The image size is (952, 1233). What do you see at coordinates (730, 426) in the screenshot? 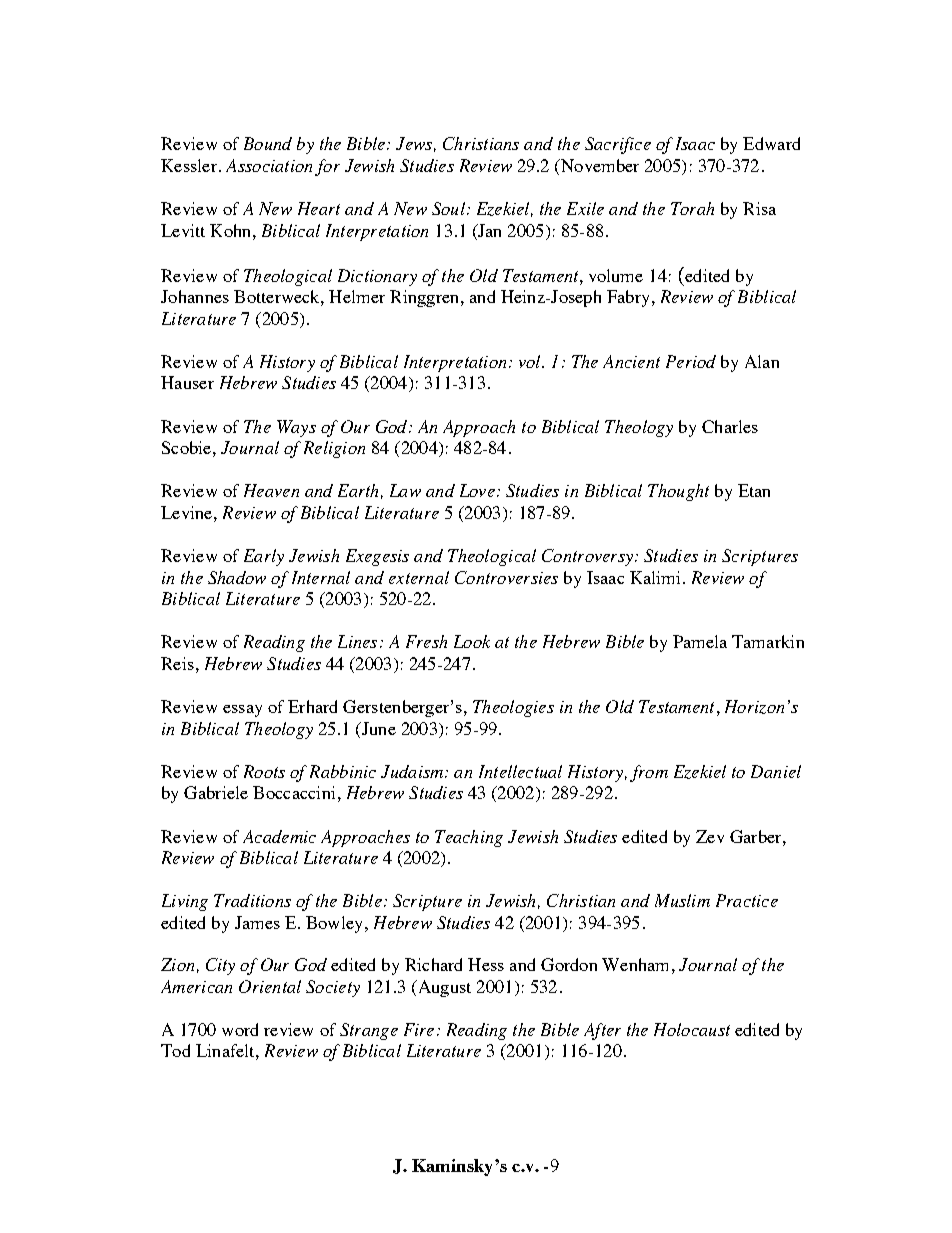
I see `Charles` at bounding box center [730, 426].
